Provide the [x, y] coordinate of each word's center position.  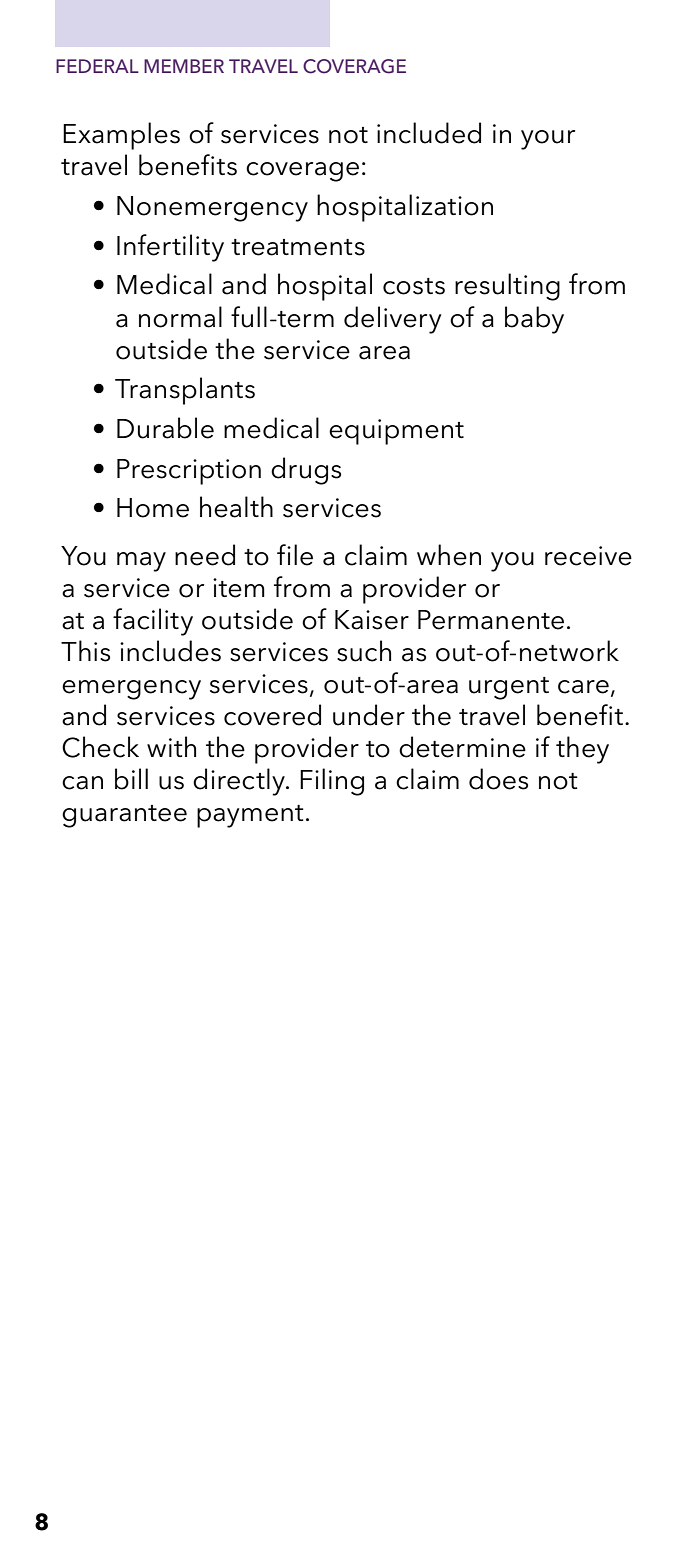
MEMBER [184, 66]
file [295, 555]
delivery [392, 320]
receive [588, 556]
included [429, 133]
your [548, 140]
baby [534, 320]
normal [180, 317]
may [141, 562]
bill [131, 779]
